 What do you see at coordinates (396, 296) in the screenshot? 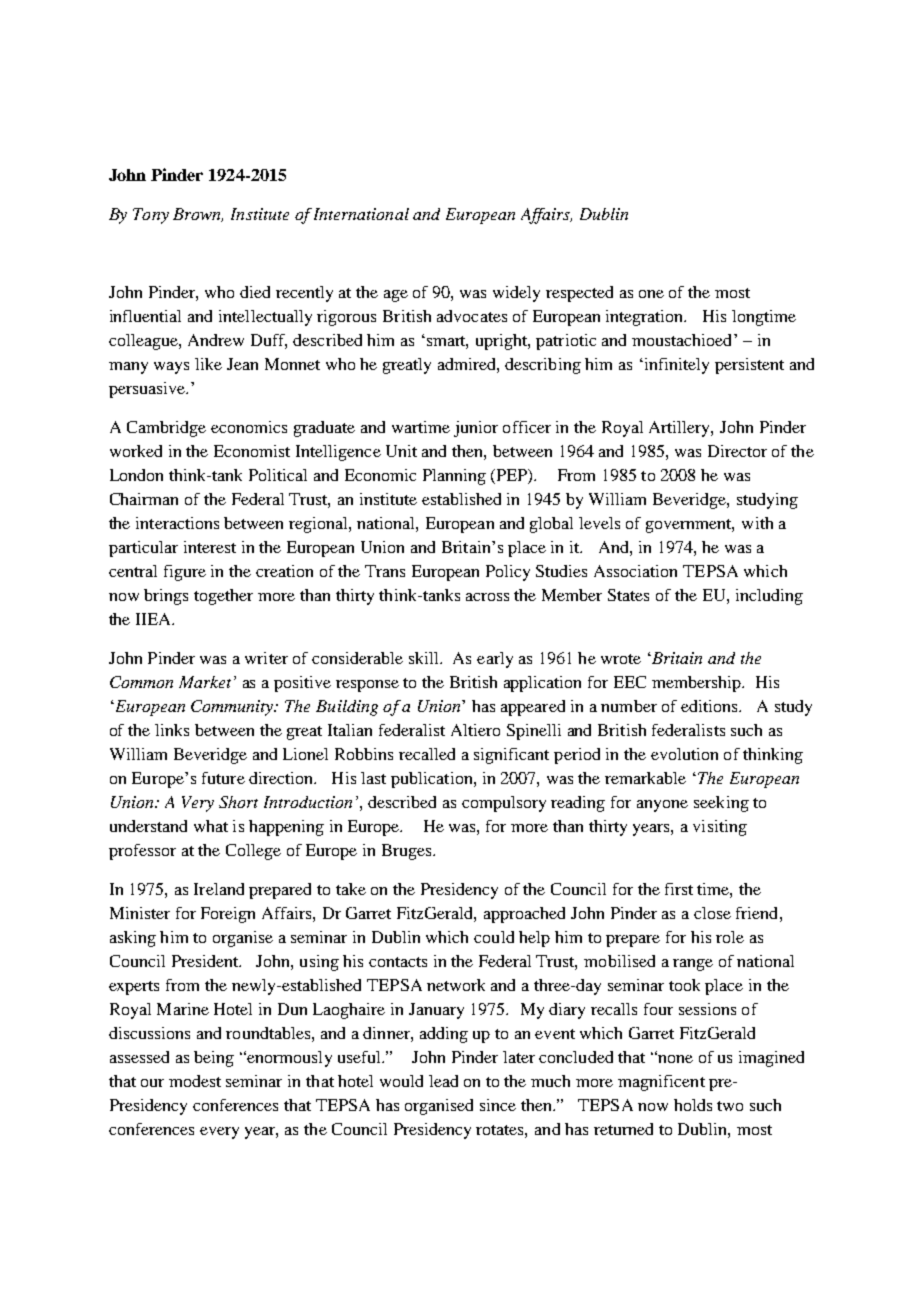
I see `age` at bounding box center [396, 296].
